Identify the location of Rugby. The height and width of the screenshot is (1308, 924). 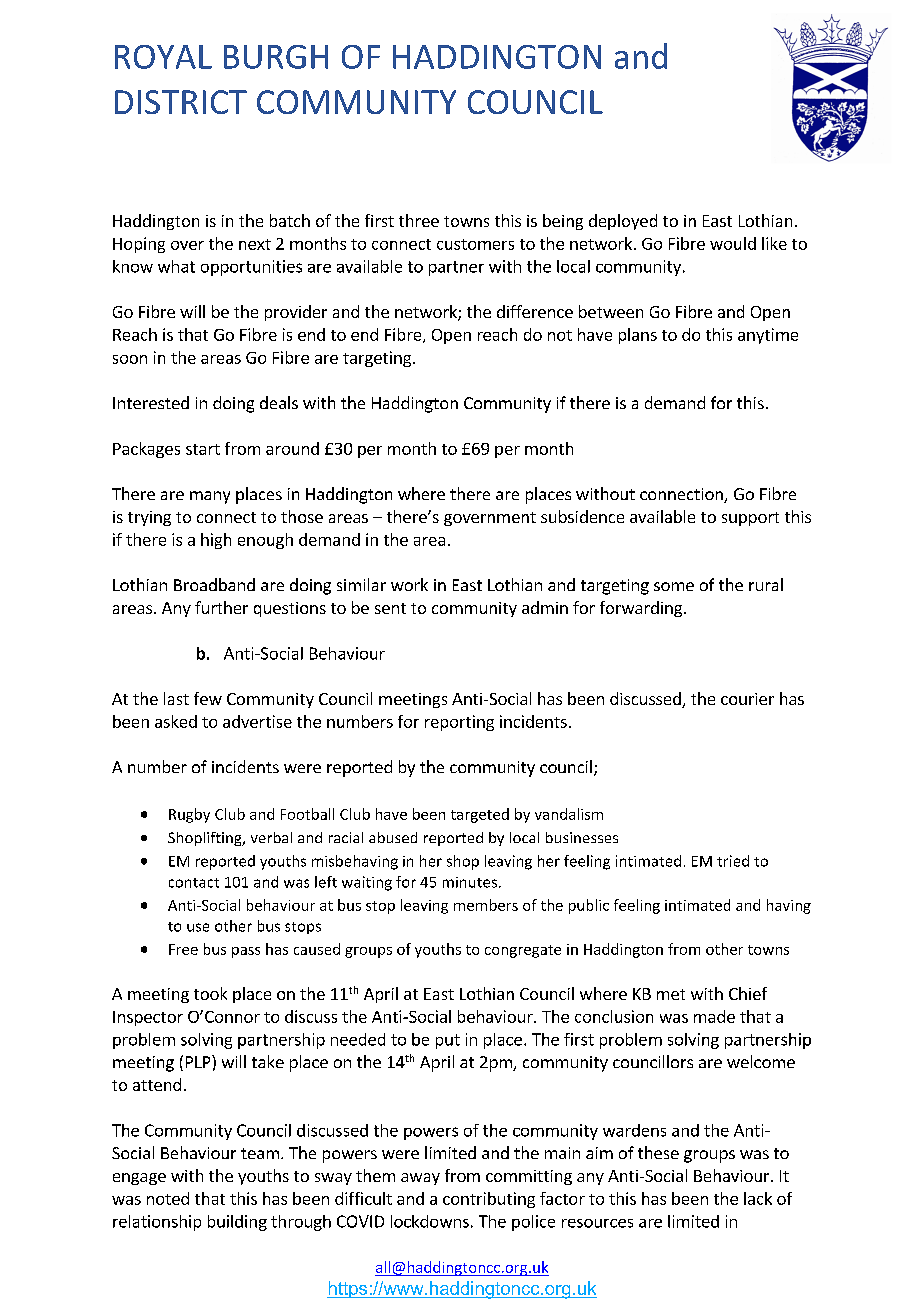
(189, 815).
